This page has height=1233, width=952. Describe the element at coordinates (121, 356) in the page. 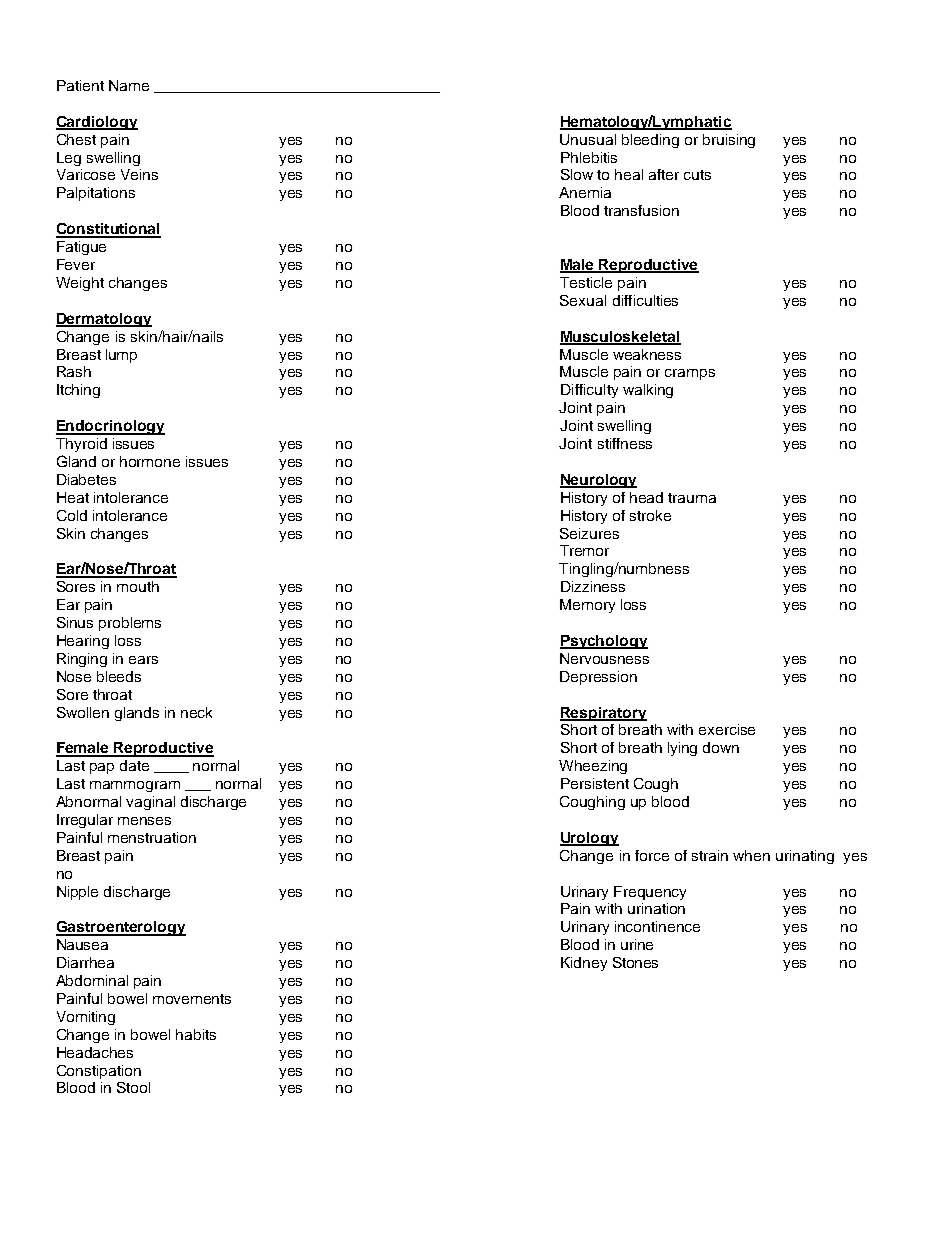

I see `lump` at that location.
